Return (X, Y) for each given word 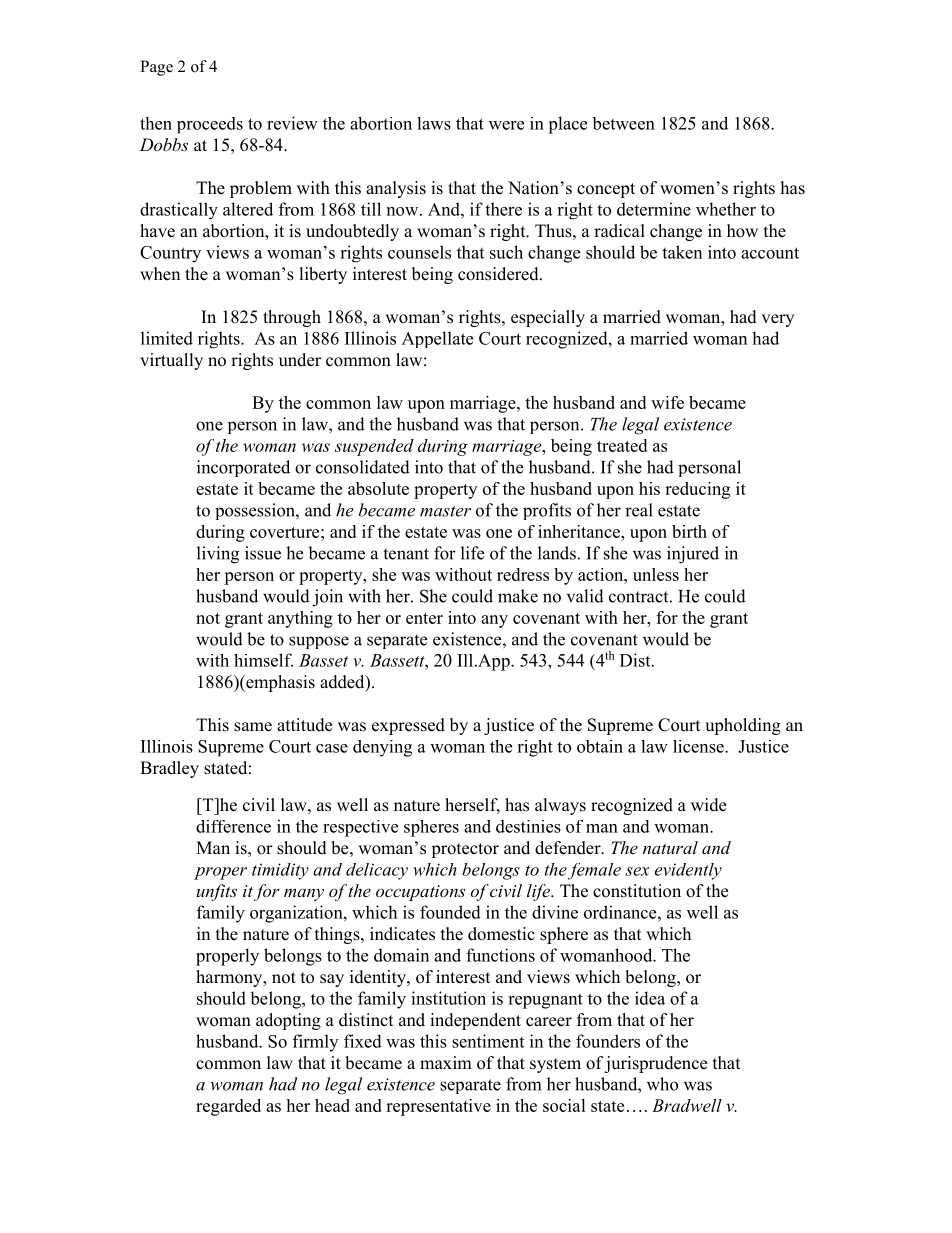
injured (693, 555)
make (518, 596)
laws (434, 123)
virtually (171, 361)
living (218, 555)
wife (667, 402)
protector (465, 850)
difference (233, 826)
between (623, 123)
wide (708, 805)
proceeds (210, 125)
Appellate (437, 339)
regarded (228, 1107)
